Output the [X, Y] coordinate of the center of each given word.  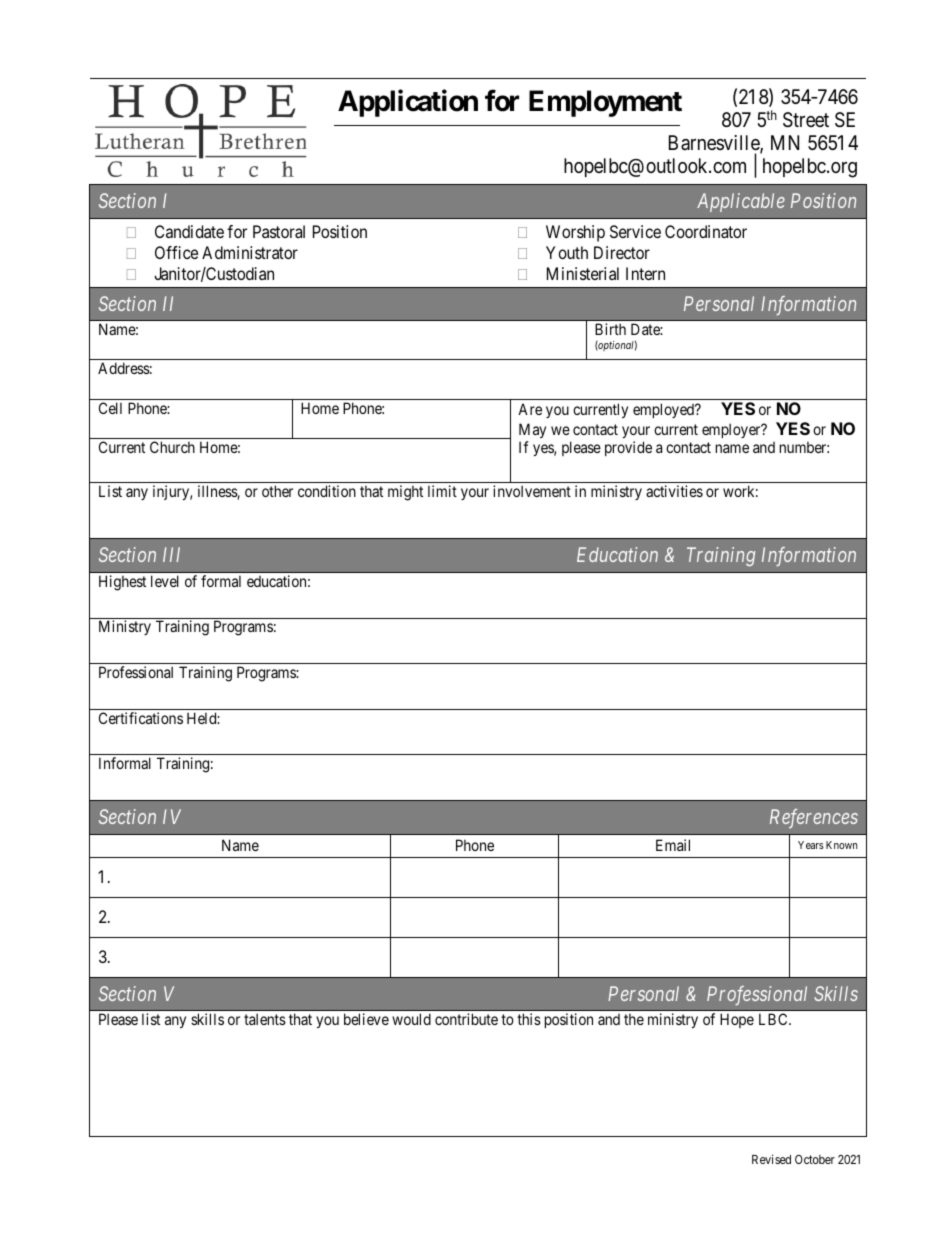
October [815, 1159]
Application [408, 103]
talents [265, 1019]
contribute [466, 1019]
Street [806, 120]
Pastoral [279, 231]
